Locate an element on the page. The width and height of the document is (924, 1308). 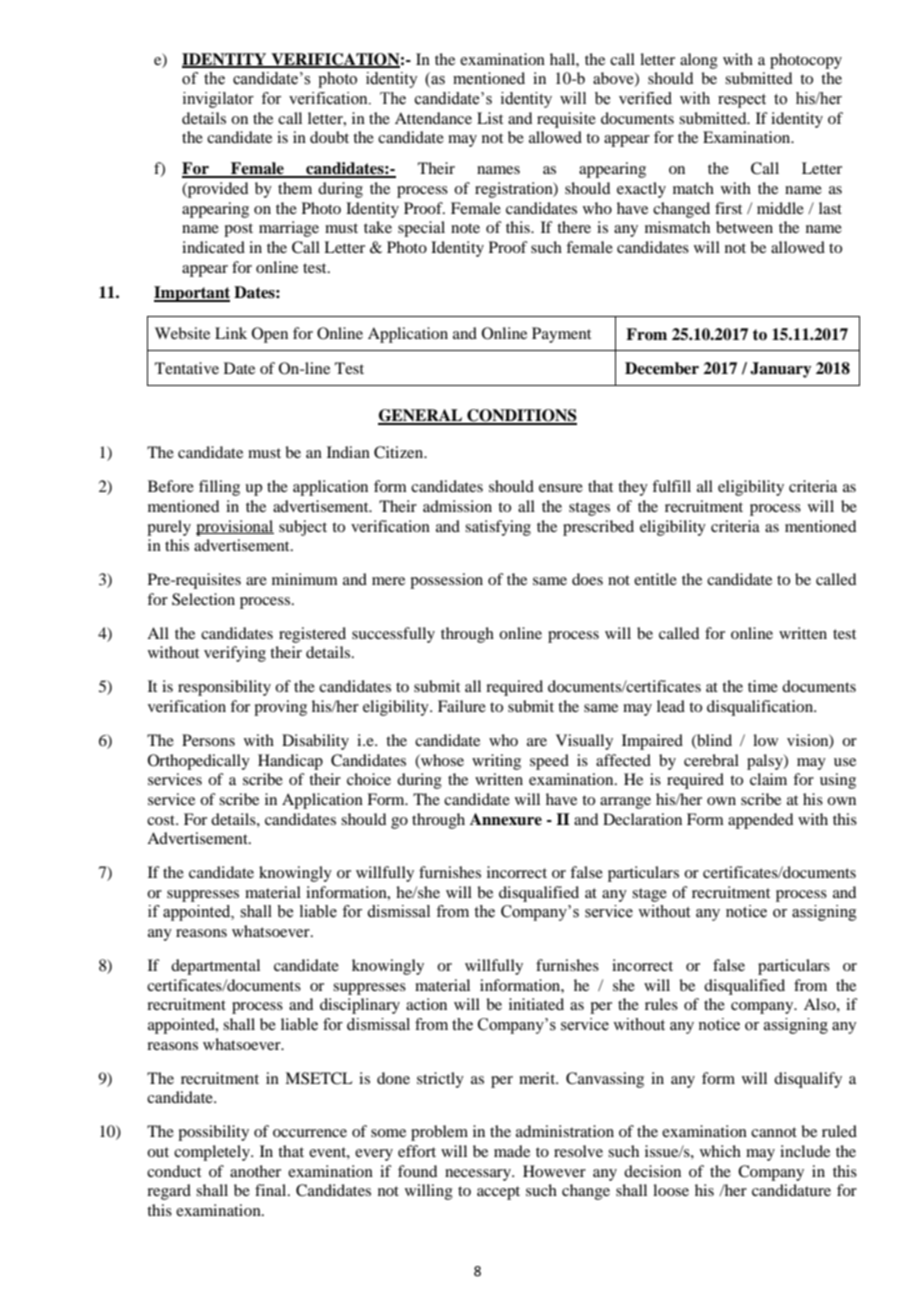
verifying is located at coordinates (235, 654).
